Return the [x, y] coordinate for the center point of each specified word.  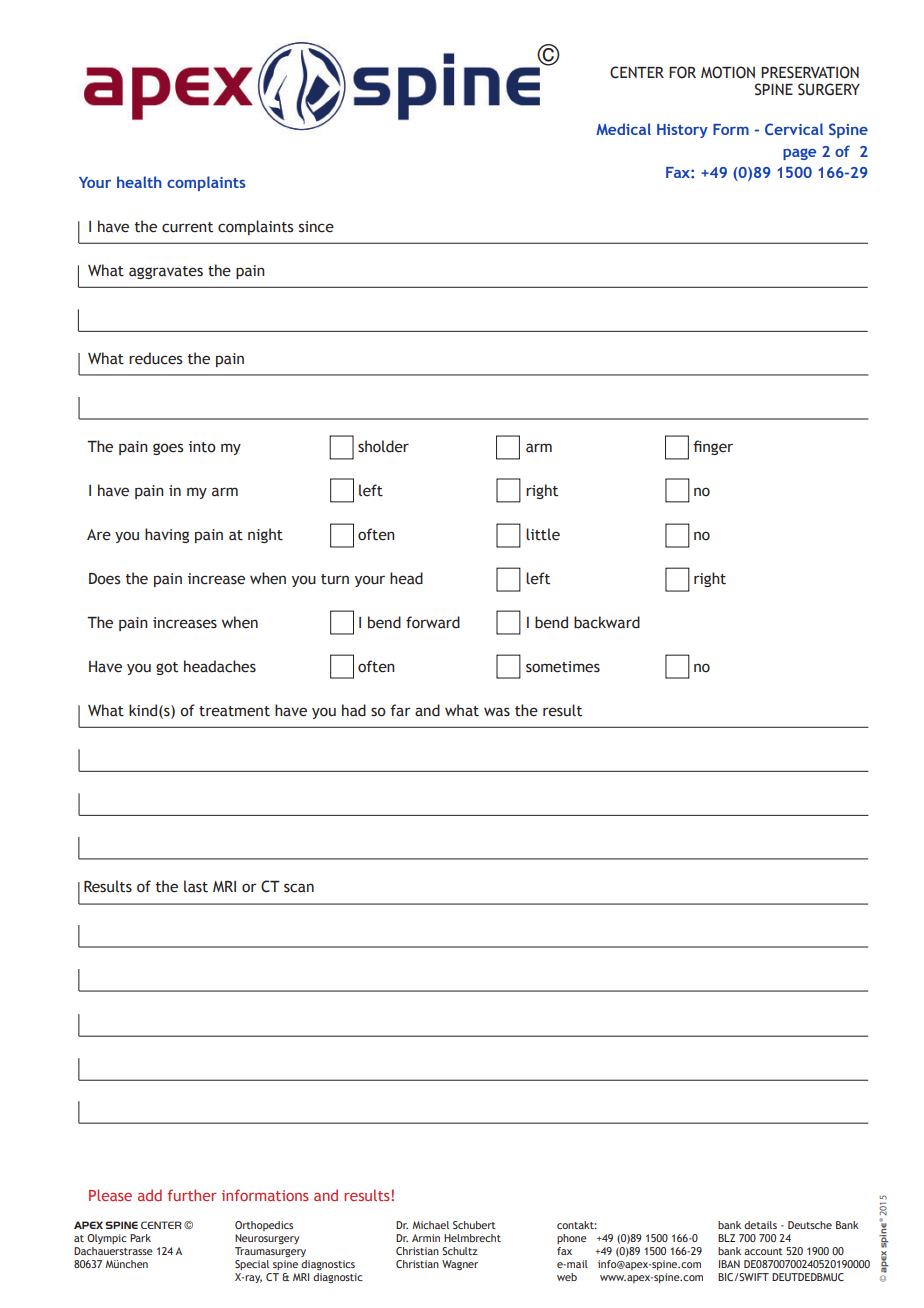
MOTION [728, 72]
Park [140, 1238]
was [497, 712]
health [139, 182]
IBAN [729, 1264]
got [167, 668]
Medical [623, 129]
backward [607, 622]
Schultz [460, 1251]
